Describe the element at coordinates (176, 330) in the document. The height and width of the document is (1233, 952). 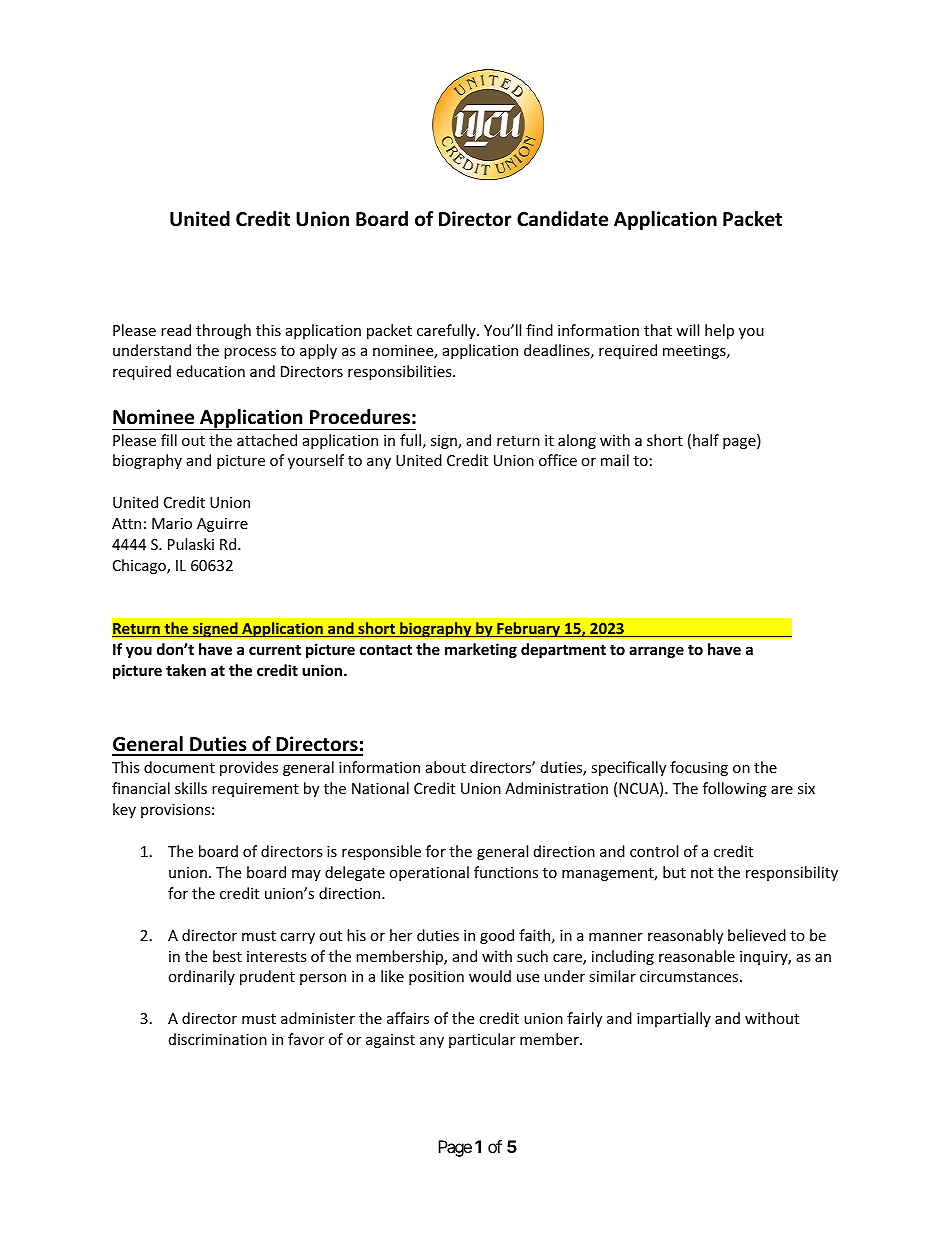
I see `read` at that location.
